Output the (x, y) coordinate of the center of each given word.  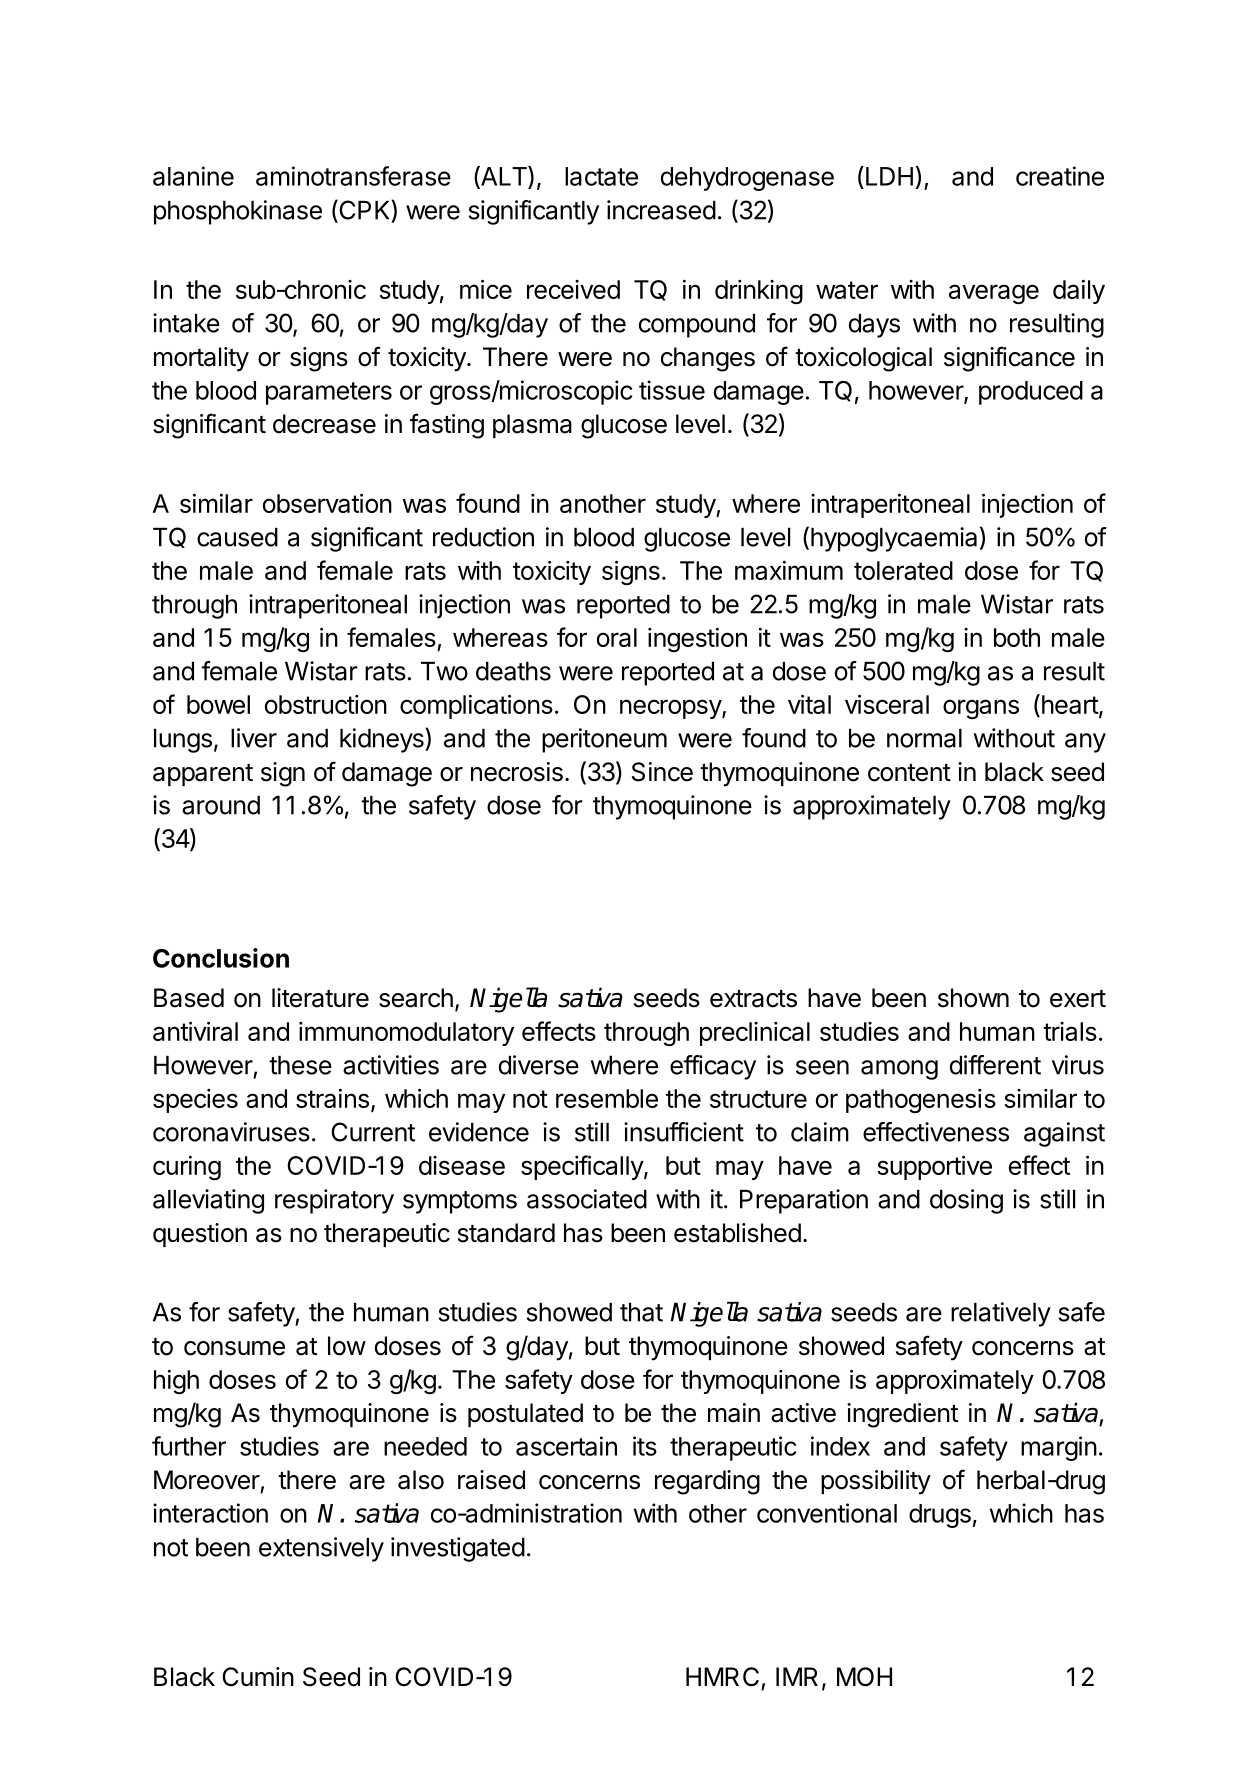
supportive (934, 1167)
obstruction (326, 704)
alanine (193, 176)
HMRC (722, 1677)
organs (981, 709)
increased (661, 210)
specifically (583, 1167)
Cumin (258, 1677)
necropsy (671, 709)
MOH (864, 1677)
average (994, 294)
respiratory (334, 1201)
